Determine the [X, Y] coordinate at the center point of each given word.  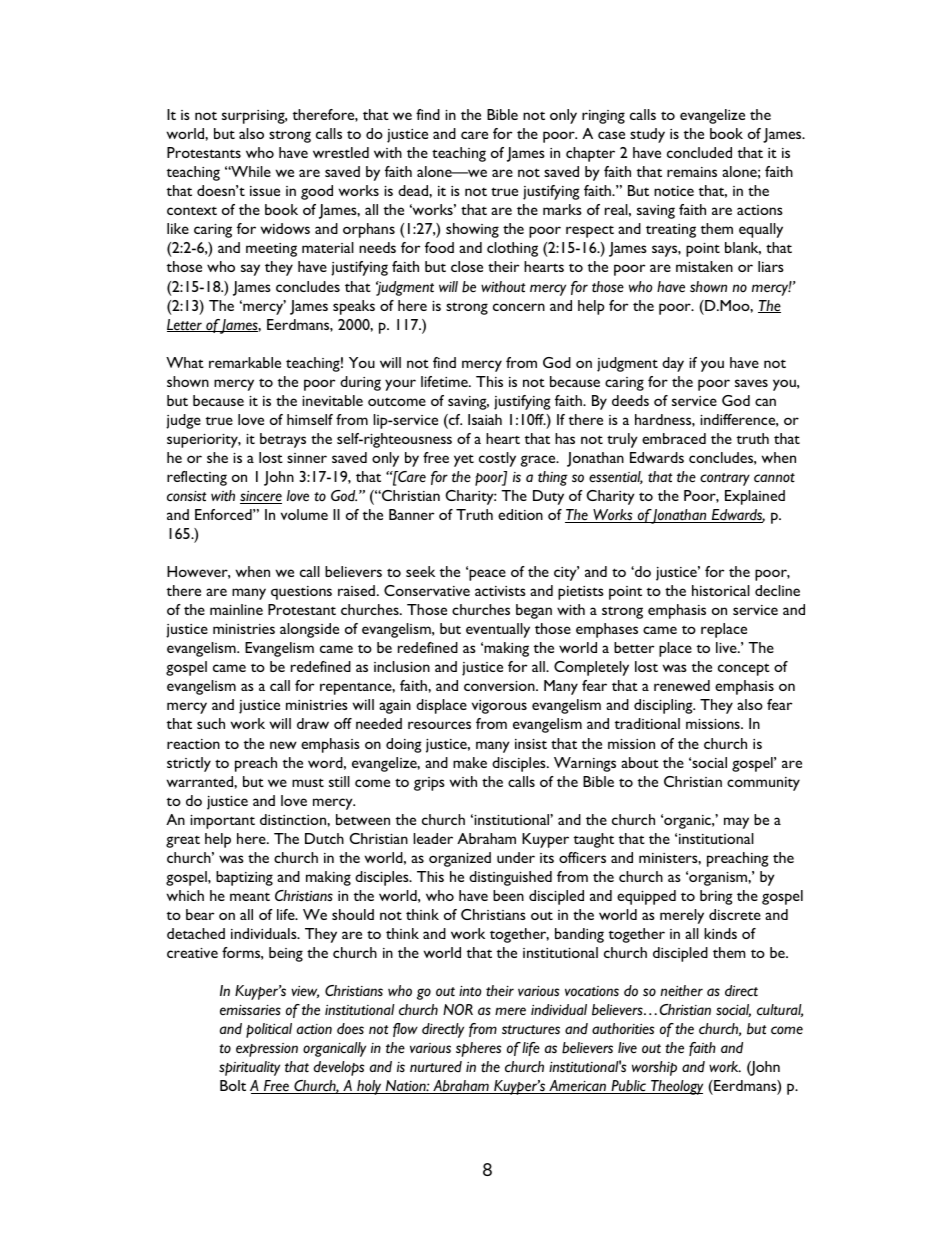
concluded [699, 152]
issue [265, 191]
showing [472, 230]
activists [500, 591]
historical [721, 590]
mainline [236, 609]
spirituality [249, 1068]
